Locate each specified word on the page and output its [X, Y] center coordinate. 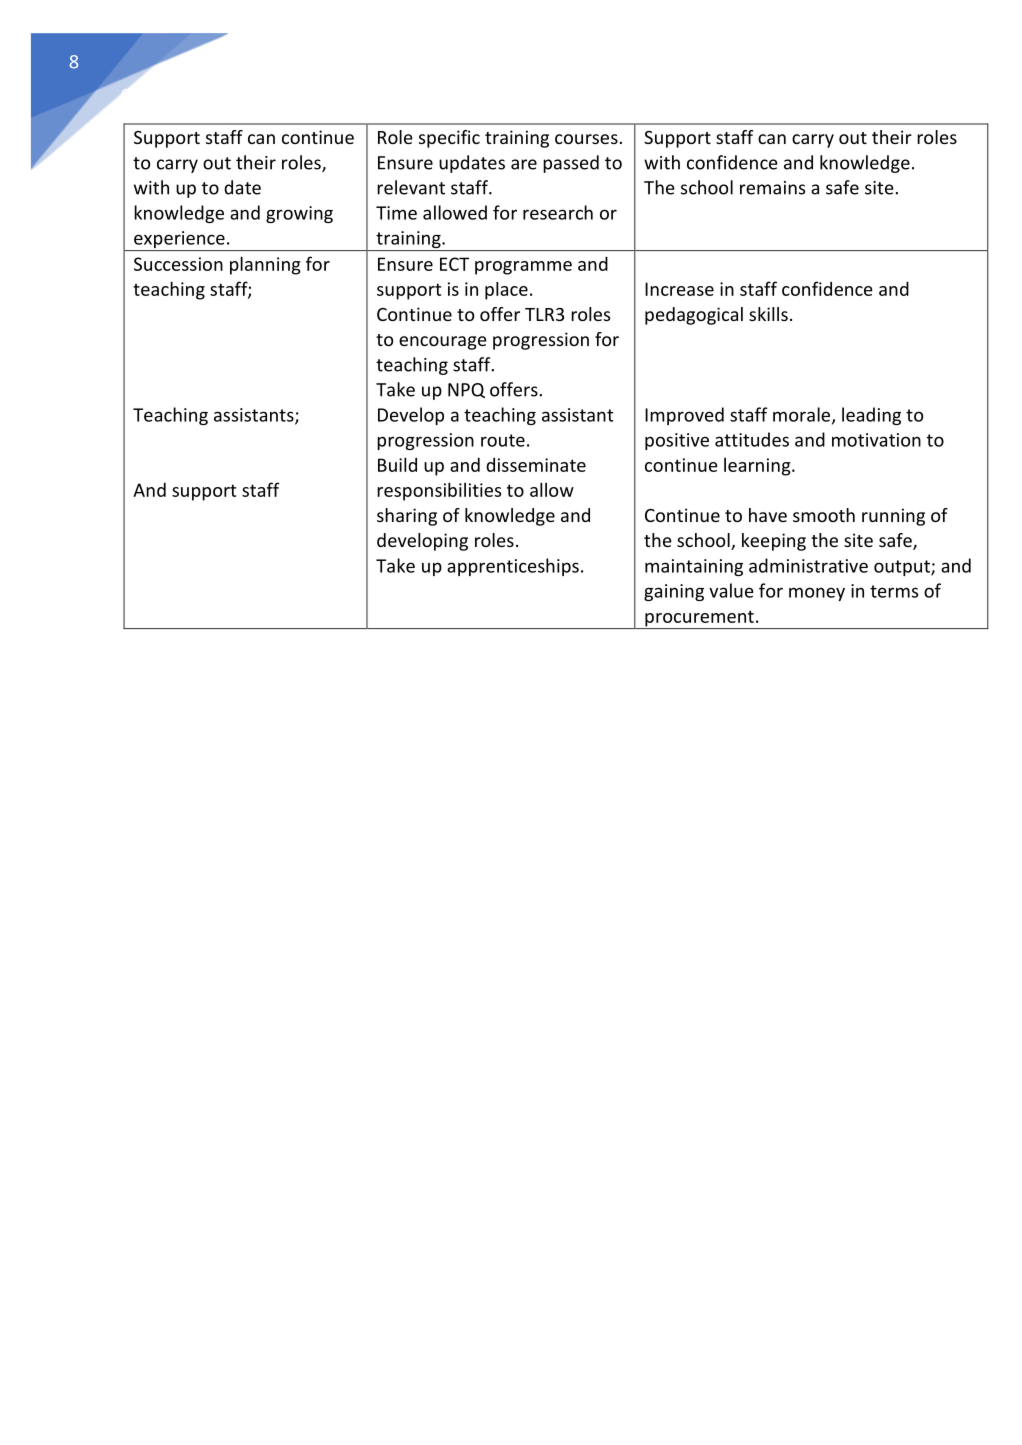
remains [772, 188]
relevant [411, 187]
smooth [824, 515]
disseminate [536, 465]
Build [397, 464]
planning [265, 265]
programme [523, 268]
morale [803, 415]
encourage [443, 343]
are [524, 164]
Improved [684, 416]
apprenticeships [513, 567]
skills [768, 314]
